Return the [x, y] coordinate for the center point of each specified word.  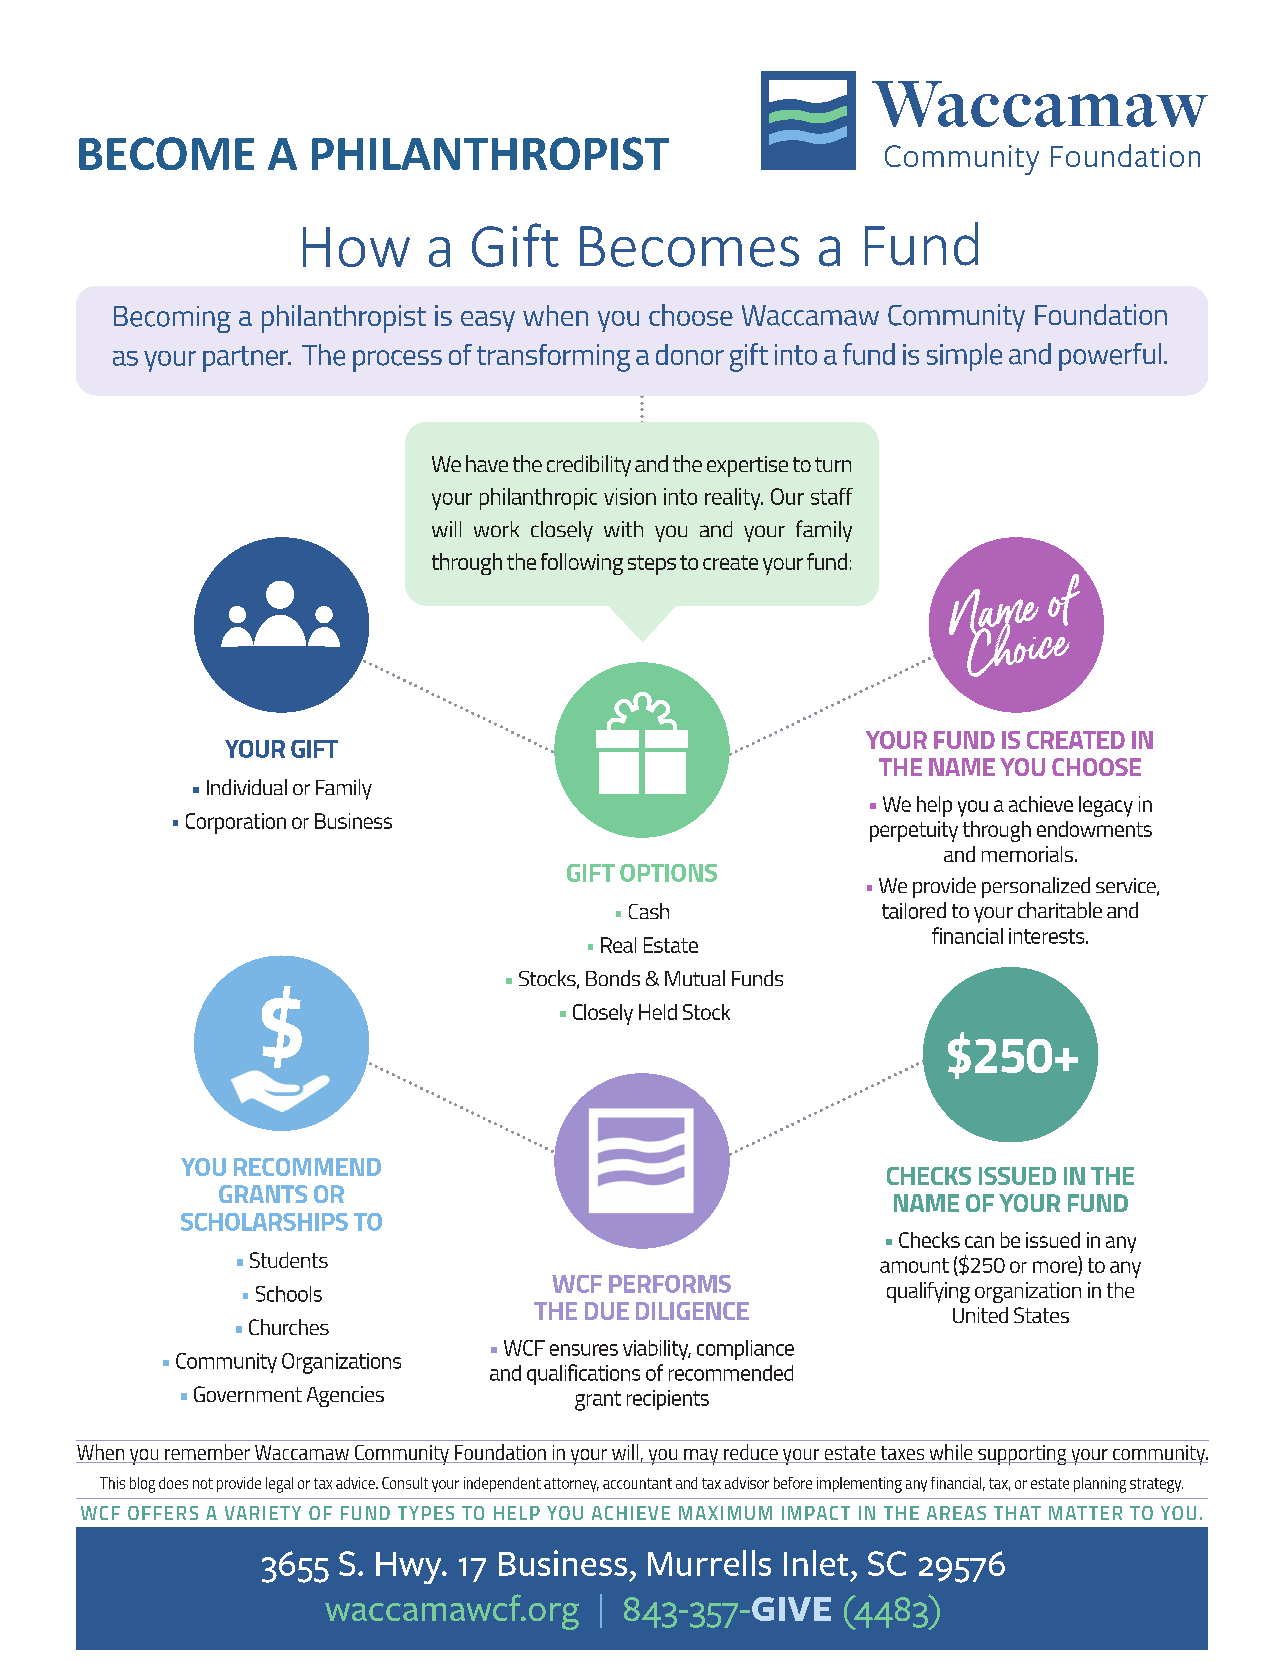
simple [964, 357]
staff [832, 496]
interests [1048, 936]
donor [690, 354]
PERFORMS [670, 1284]
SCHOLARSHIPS [264, 1222]
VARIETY [263, 1513]
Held [658, 1012]
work [496, 529]
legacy [1106, 806]
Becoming [172, 319]
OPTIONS [668, 873]
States [1041, 1315]
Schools [289, 1294]
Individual [247, 787]
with [623, 529]
